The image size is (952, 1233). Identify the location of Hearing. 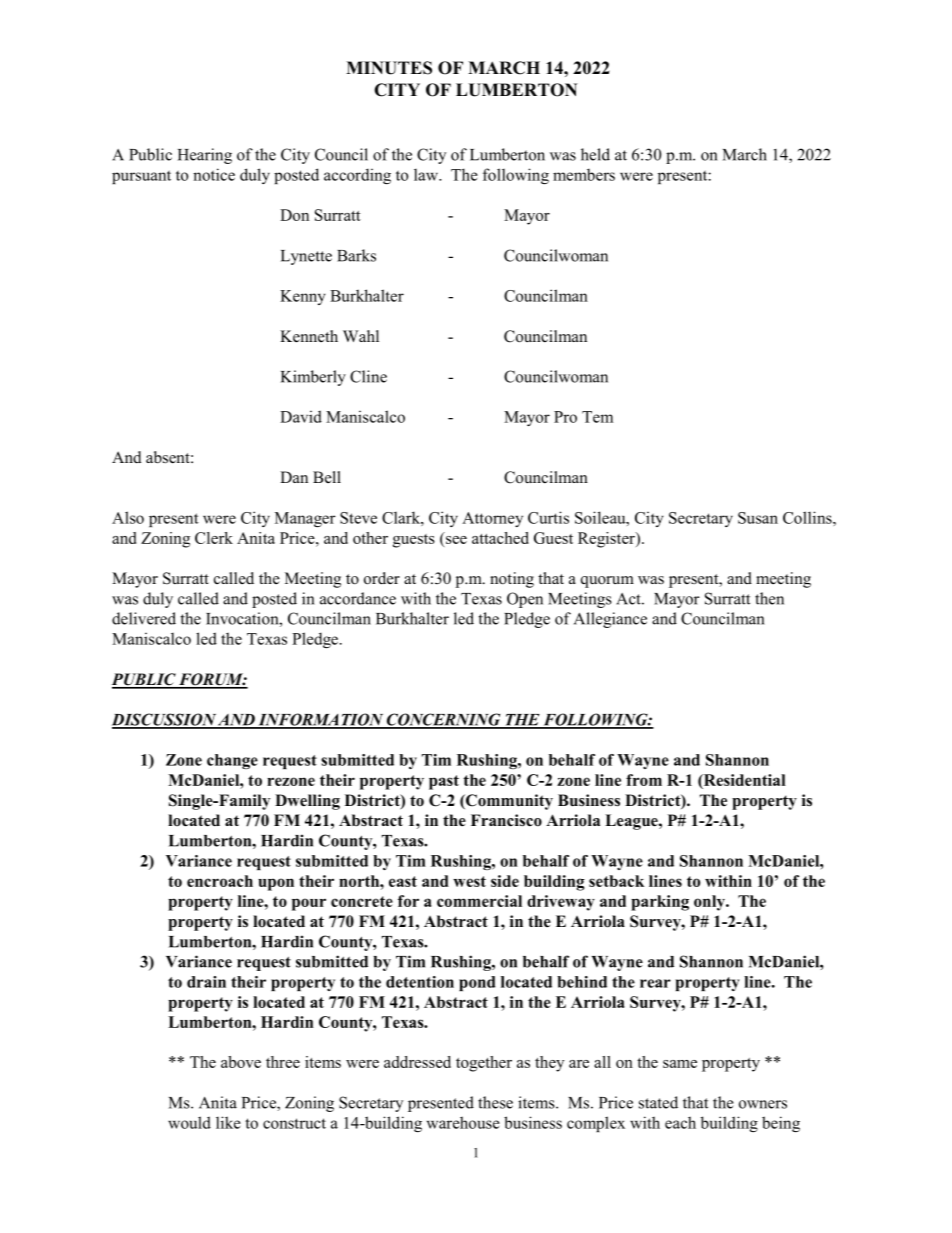
(205, 156).
